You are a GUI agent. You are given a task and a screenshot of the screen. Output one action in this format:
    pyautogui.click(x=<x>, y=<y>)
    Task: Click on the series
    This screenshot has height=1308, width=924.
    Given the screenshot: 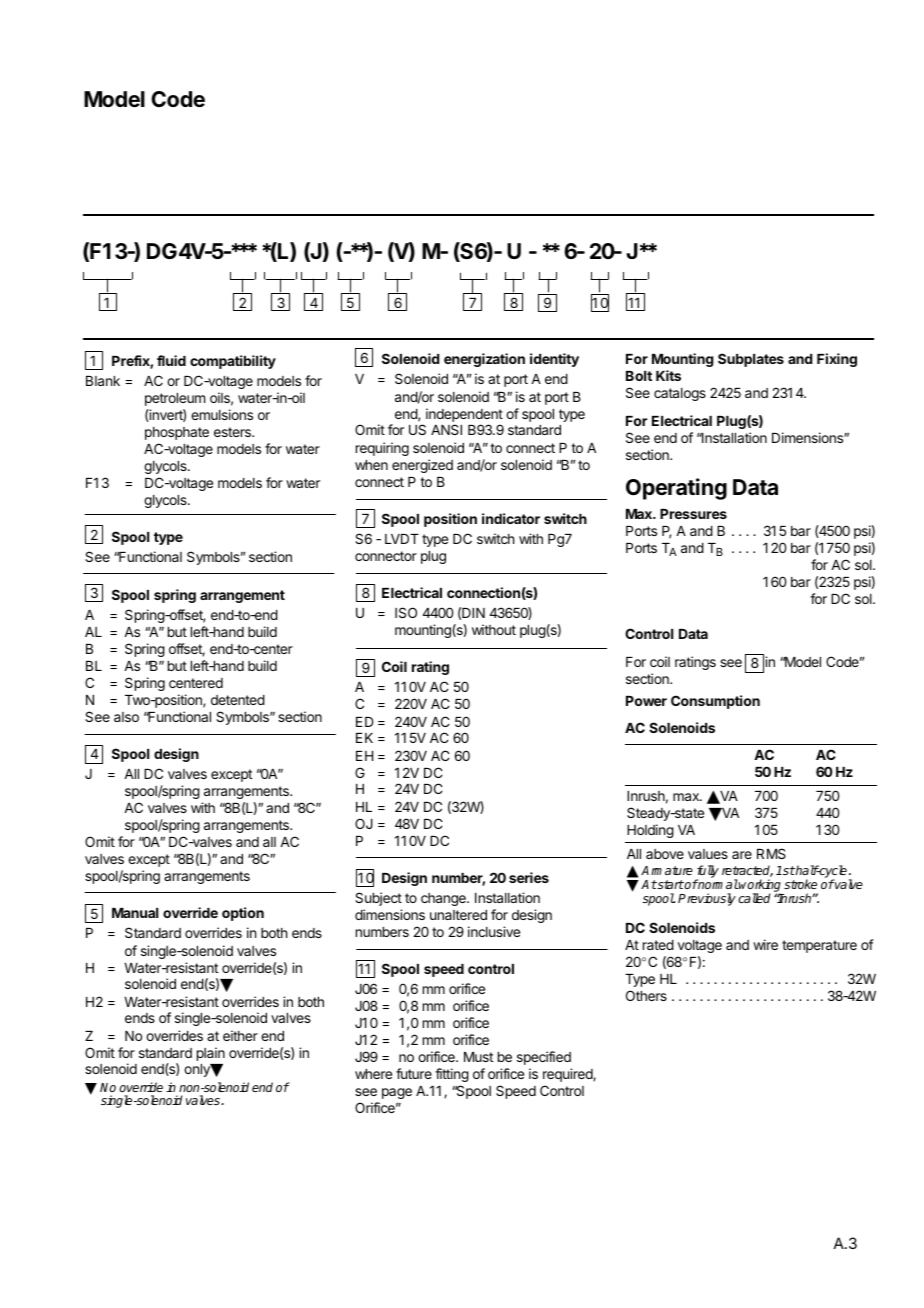 What is the action you would take?
    pyautogui.click(x=529, y=877)
